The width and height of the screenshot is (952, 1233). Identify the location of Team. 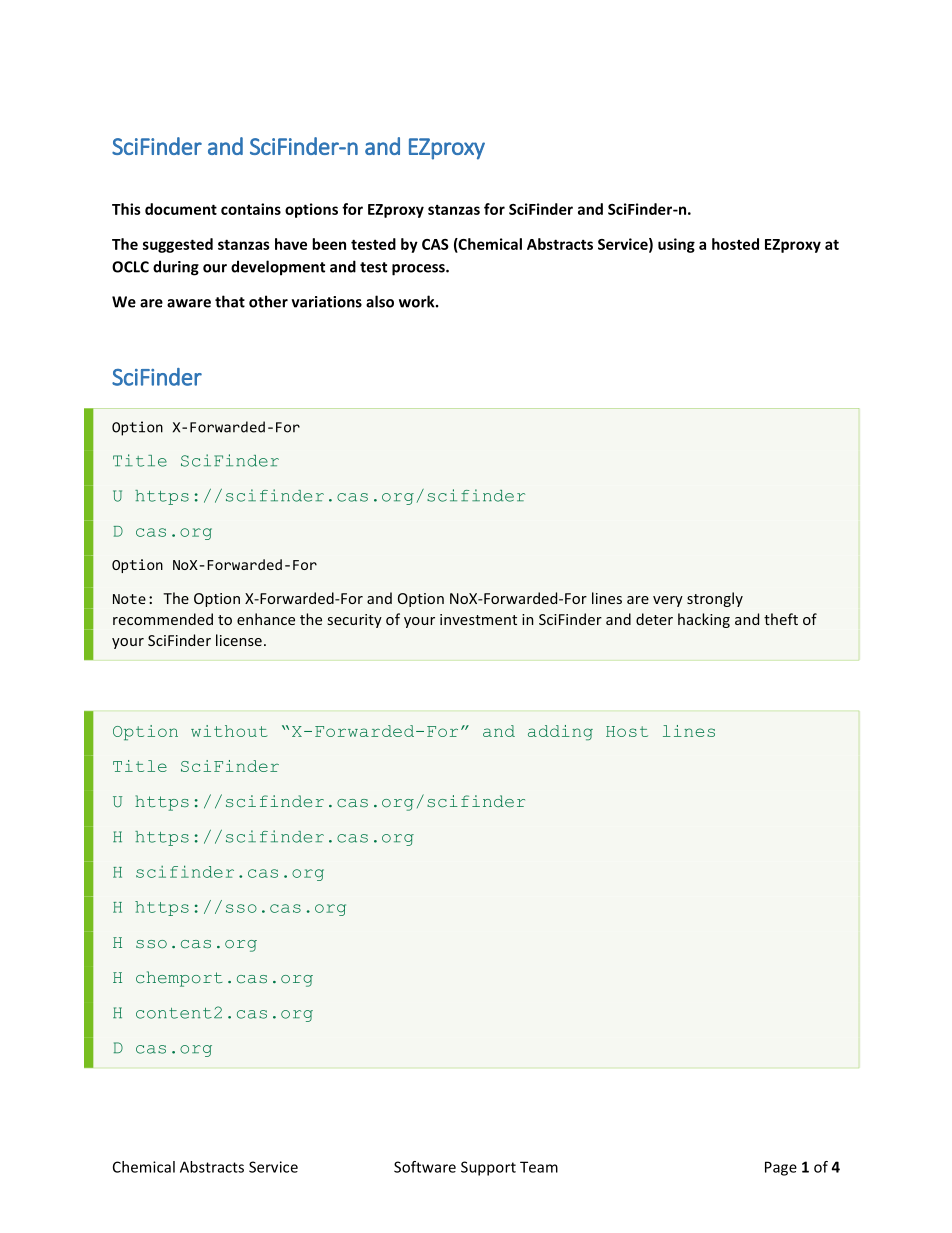
(539, 1167).
